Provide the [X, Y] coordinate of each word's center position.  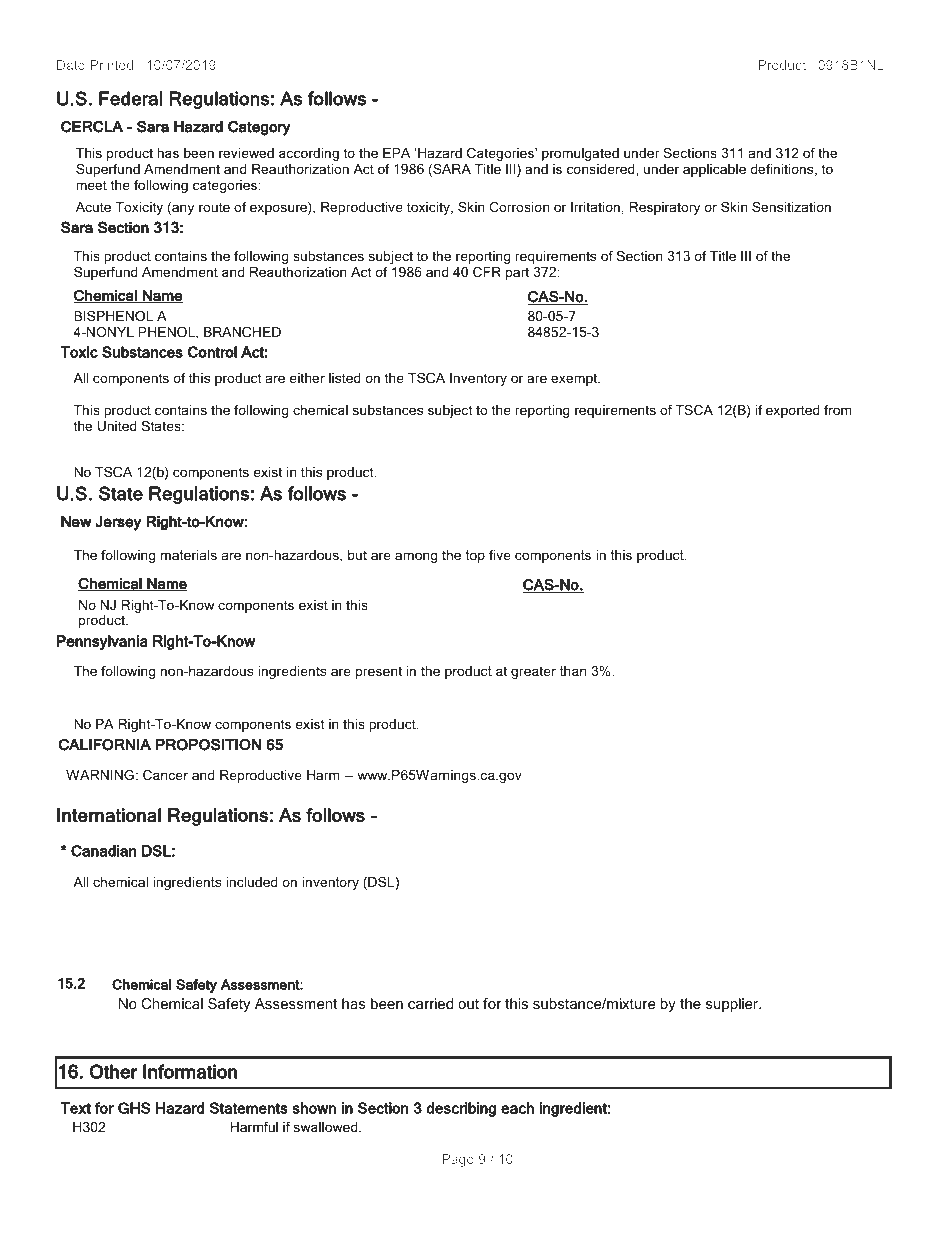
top [475, 556]
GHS [134, 1108]
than [573, 671]
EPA [396, 153]
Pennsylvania [102, 642]
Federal [130, 98]
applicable [714, 170]
